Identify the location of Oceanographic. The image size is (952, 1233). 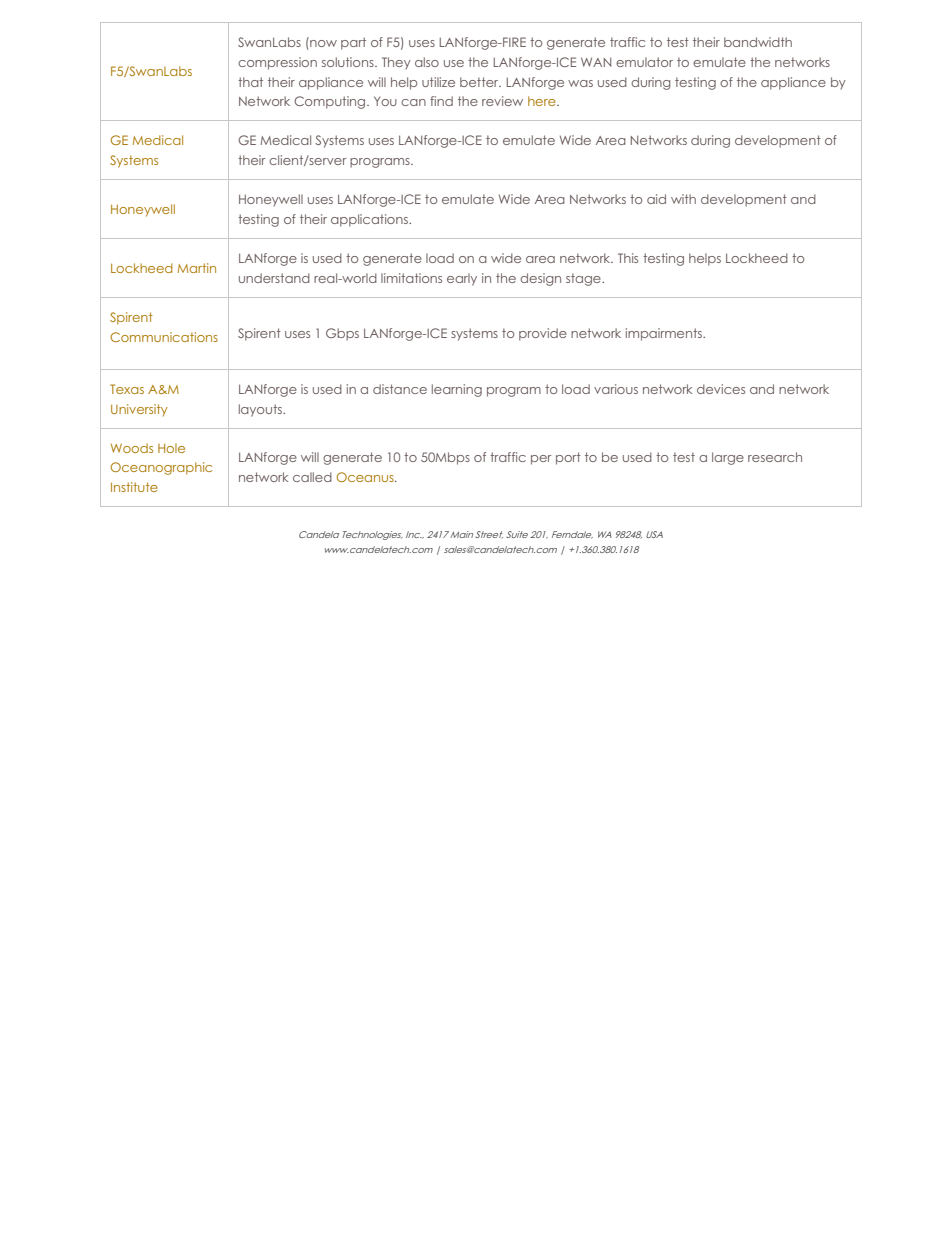
(161, 468).
